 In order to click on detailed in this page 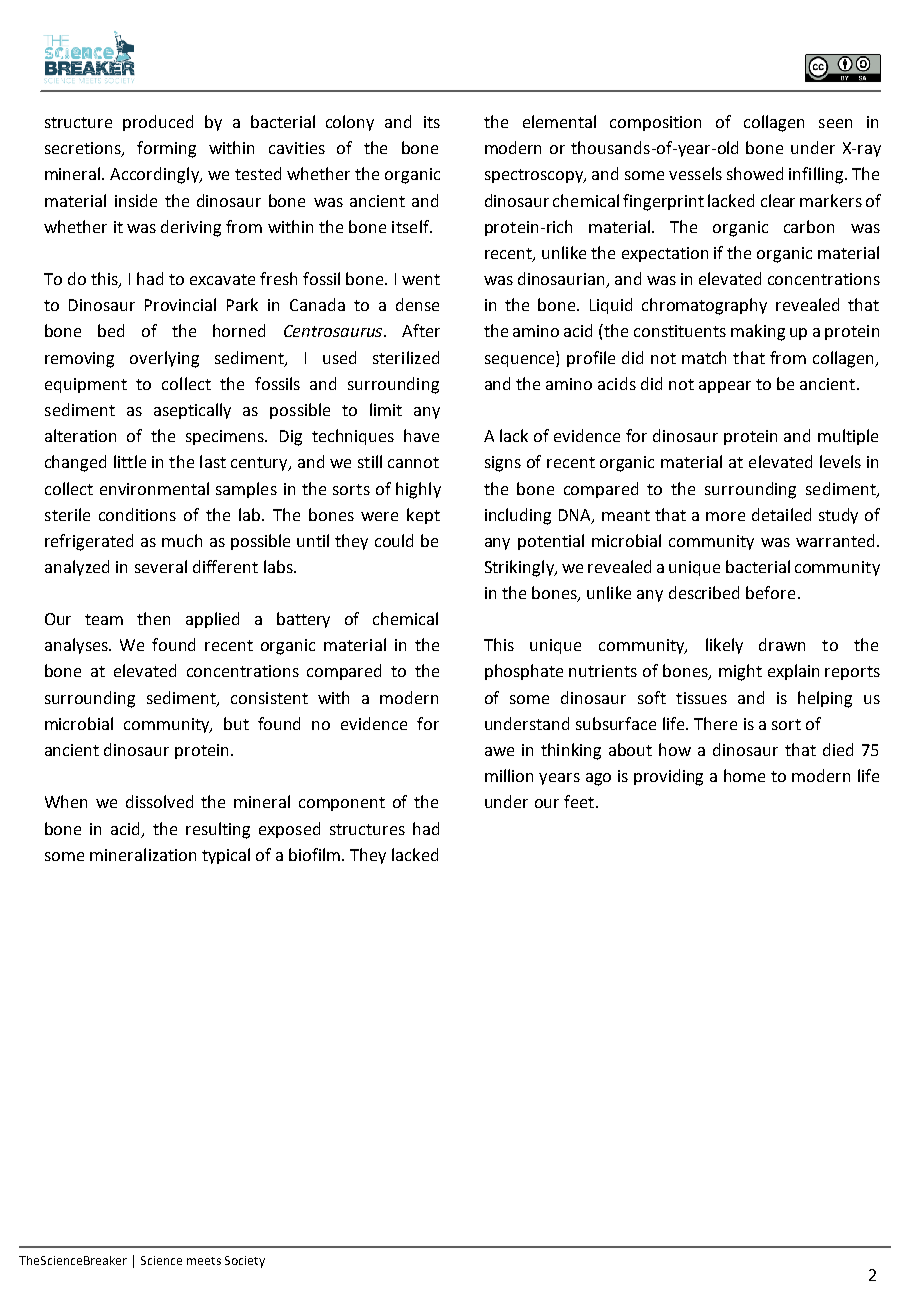, I will do `click(781, 514)`.
